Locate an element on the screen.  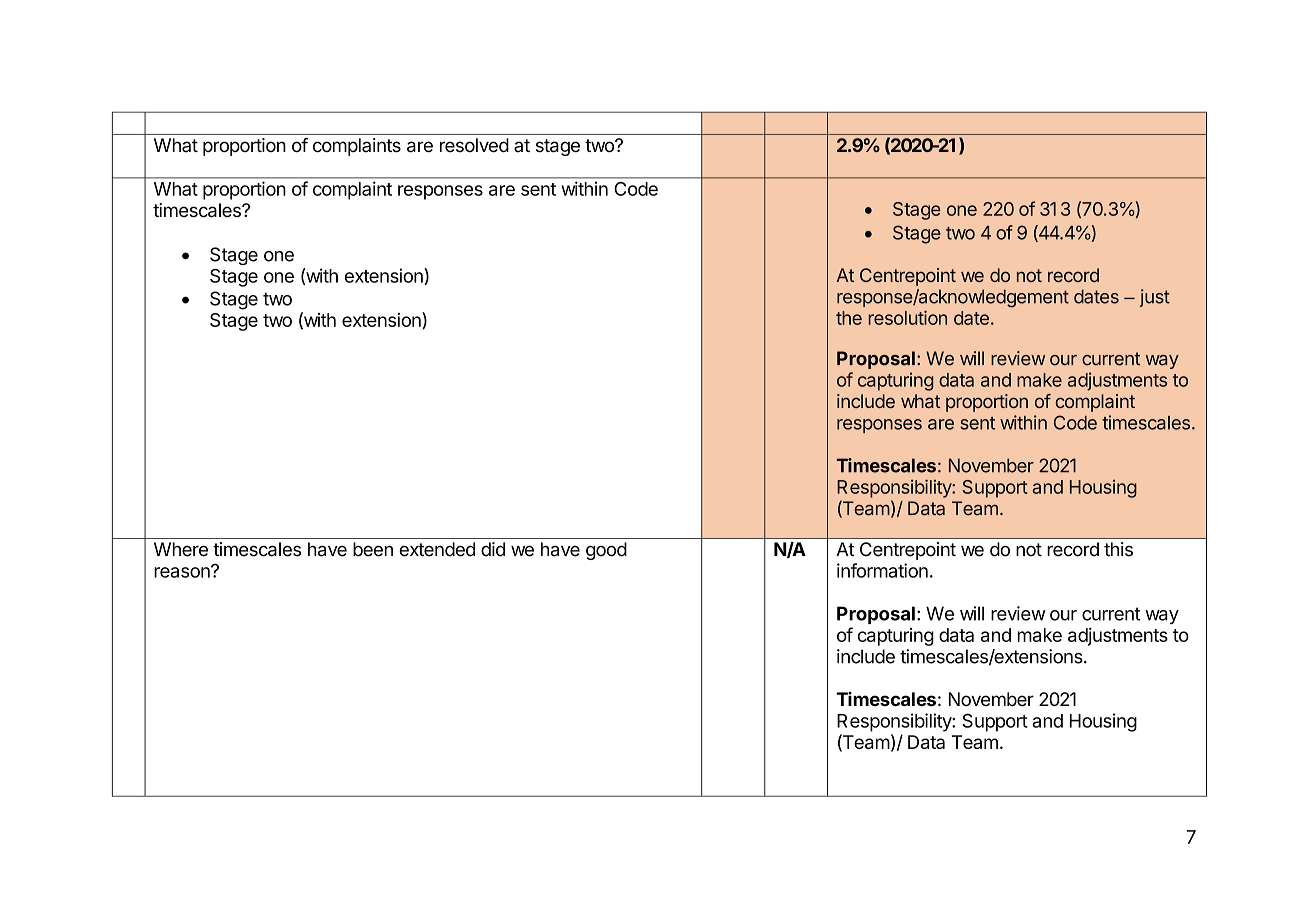
the is located at coordinates (849, 318).
